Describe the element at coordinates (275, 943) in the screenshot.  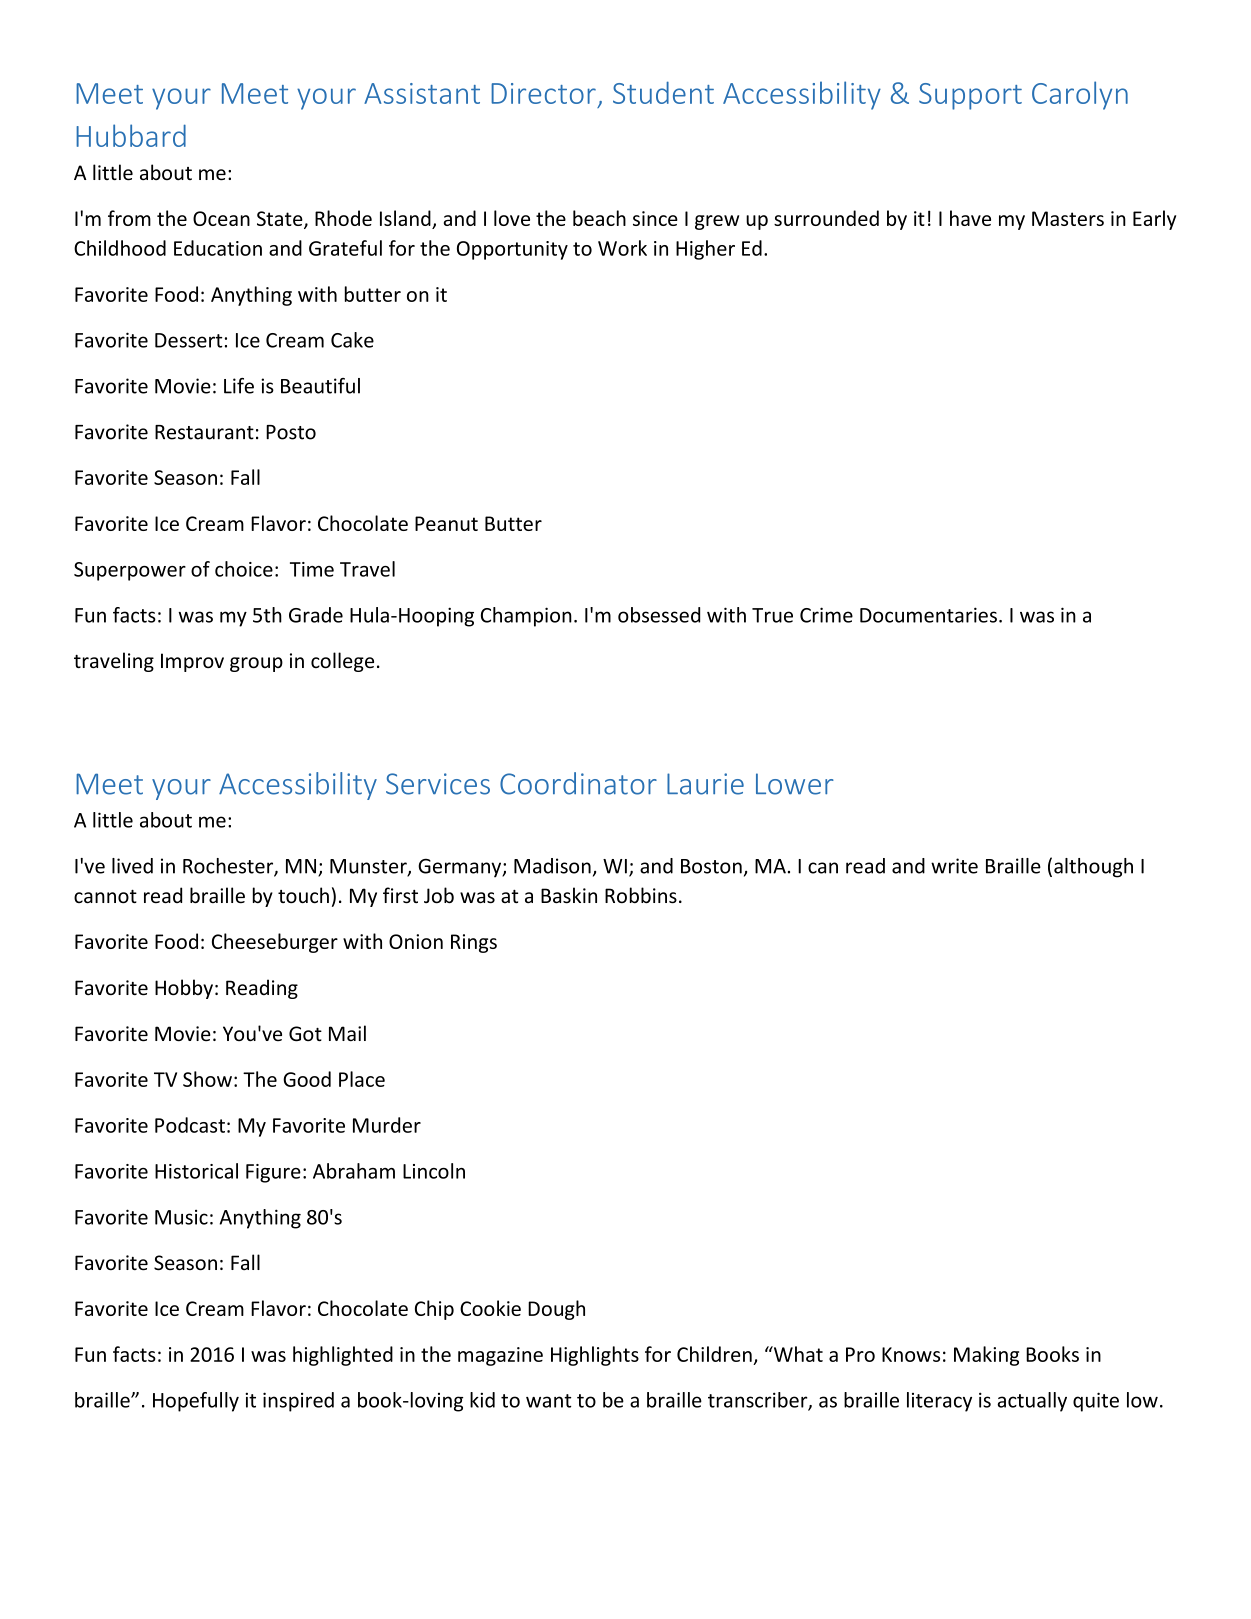
I see `Cheeseburger` at that location.
